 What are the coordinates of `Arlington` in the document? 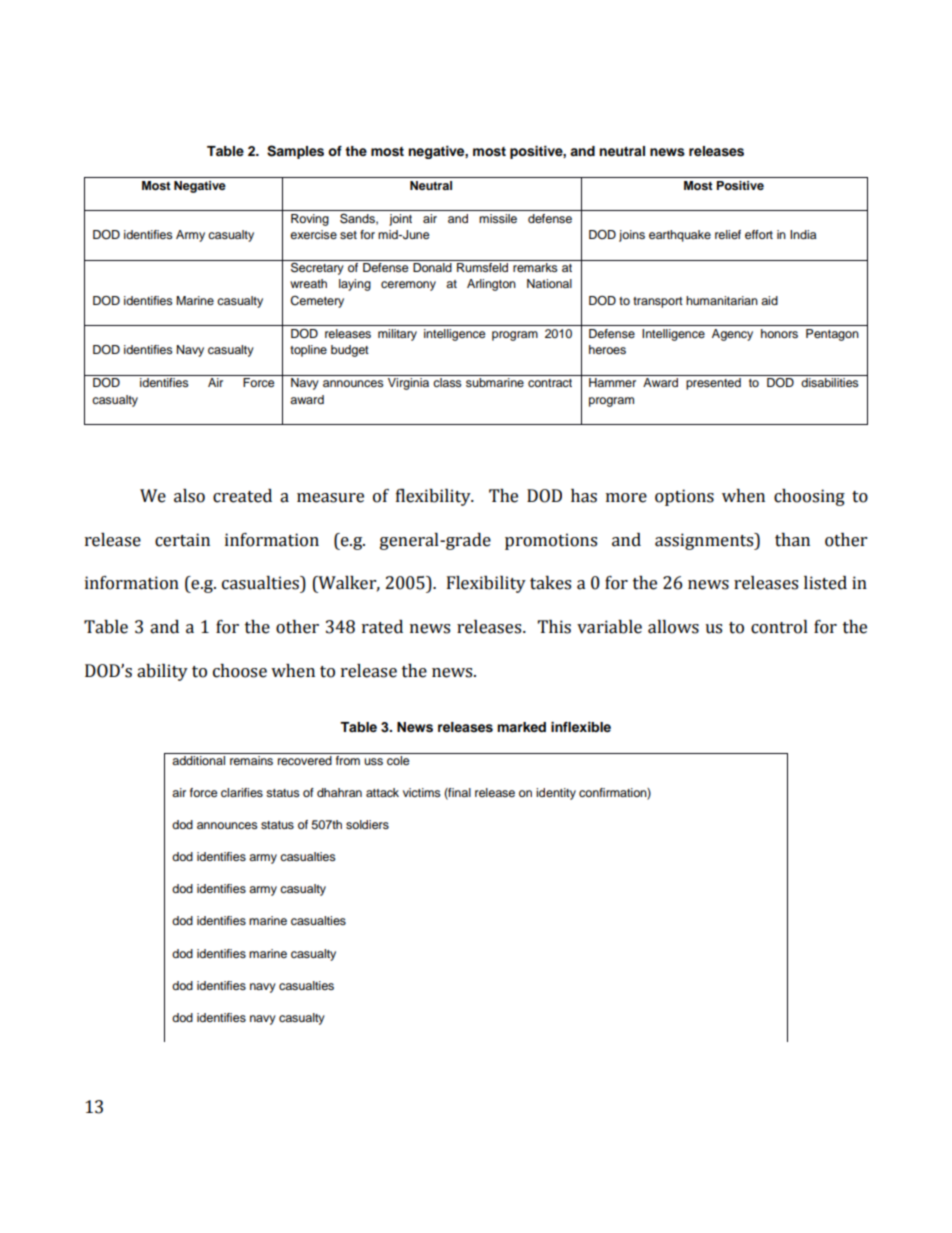 It's located at (491, 285).
